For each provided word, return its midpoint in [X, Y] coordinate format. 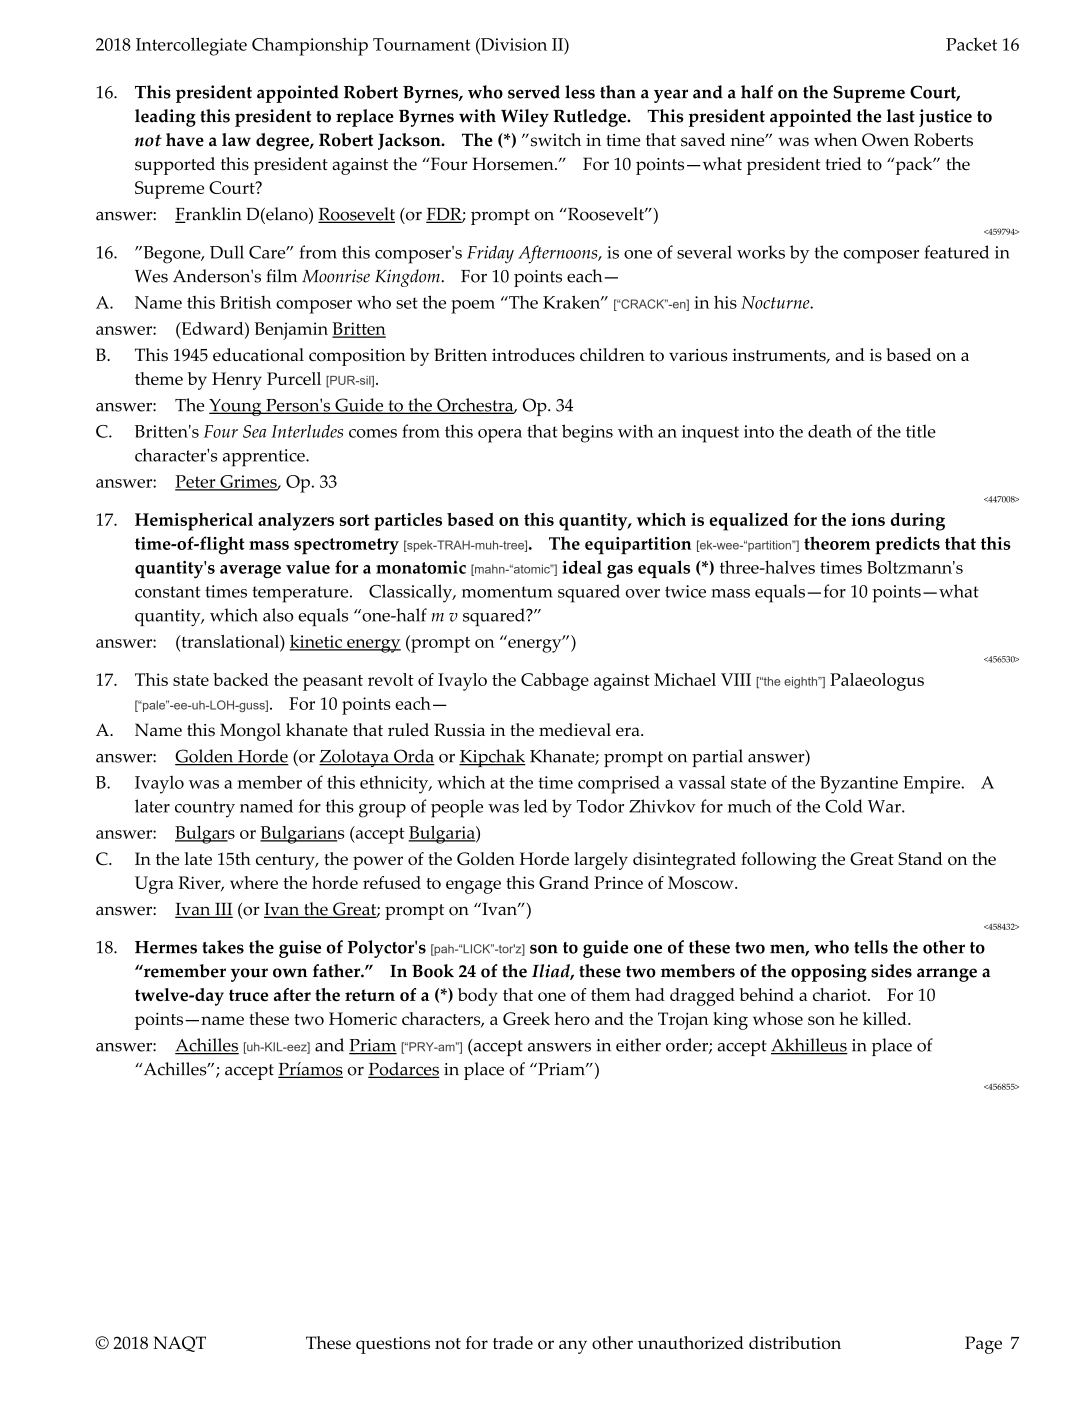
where [254, 882]
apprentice [265, 458]
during [918, 522]
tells [871, 947]
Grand [564, 882]
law [236, 139]
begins [587, 433]
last [901, 116]
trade [513, 1342]
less [580, 92]
